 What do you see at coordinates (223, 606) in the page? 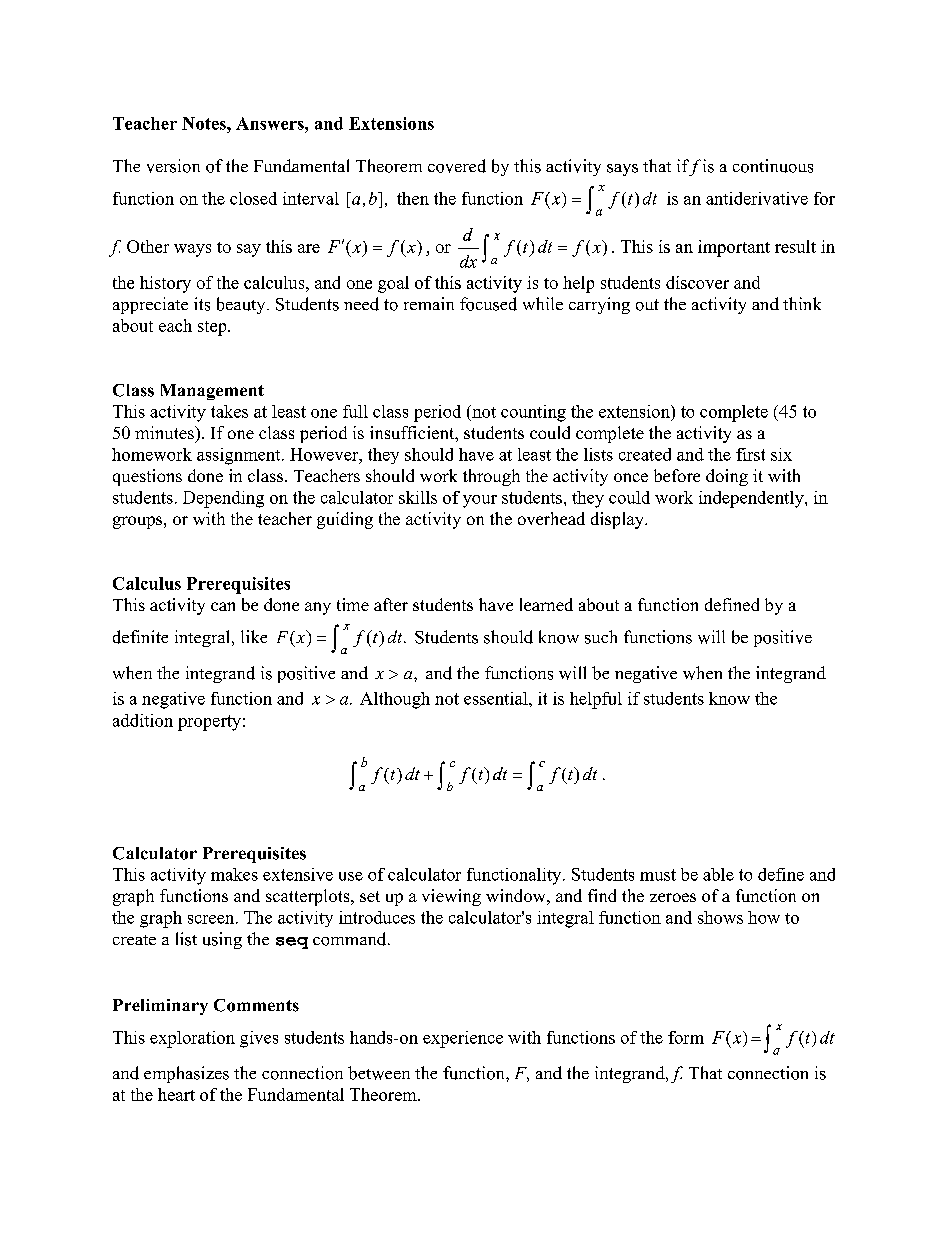
I see `can` at bounding box center [223, 606].
